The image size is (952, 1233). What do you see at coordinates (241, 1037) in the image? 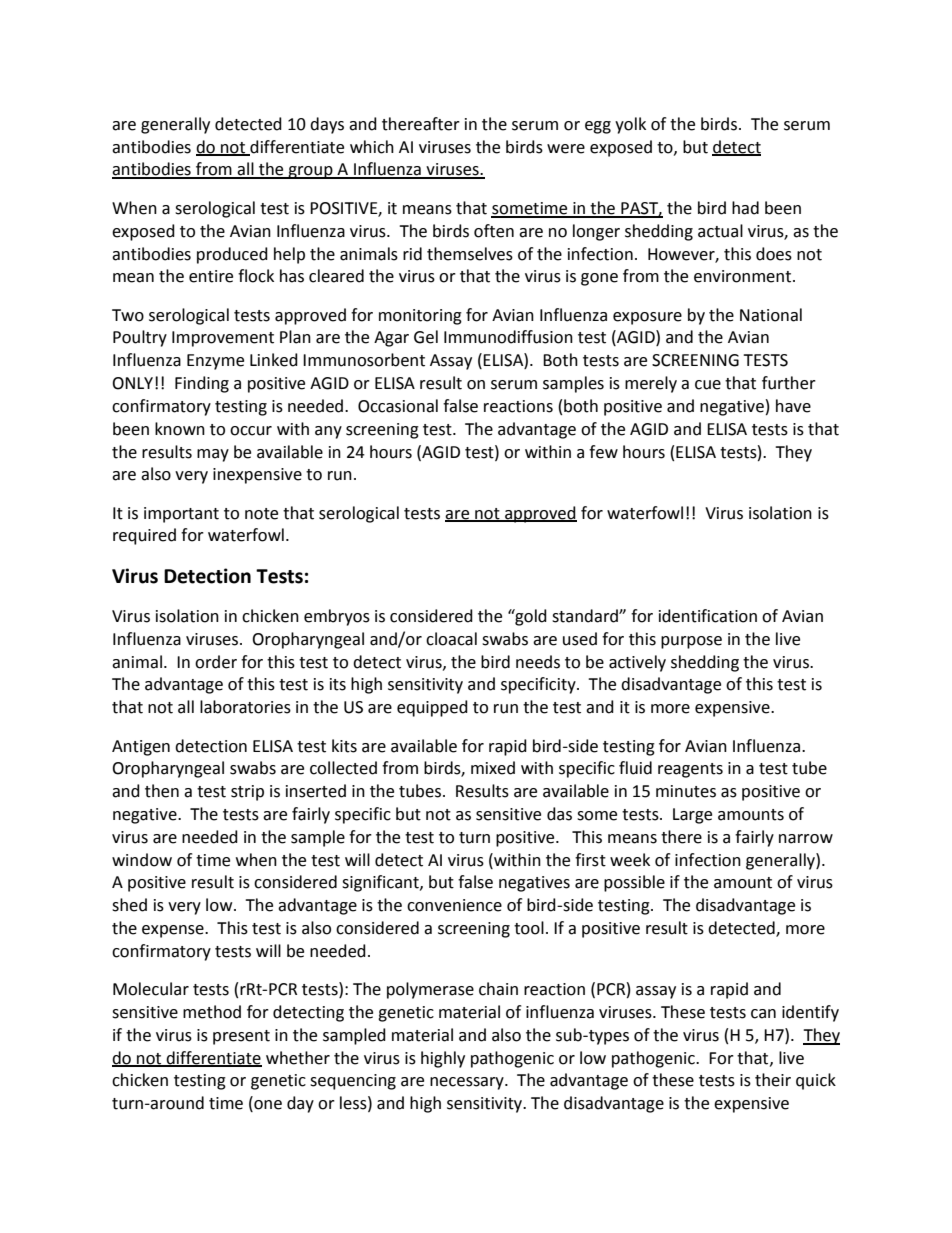
I see `present` at bounding box center [241, 1037].
